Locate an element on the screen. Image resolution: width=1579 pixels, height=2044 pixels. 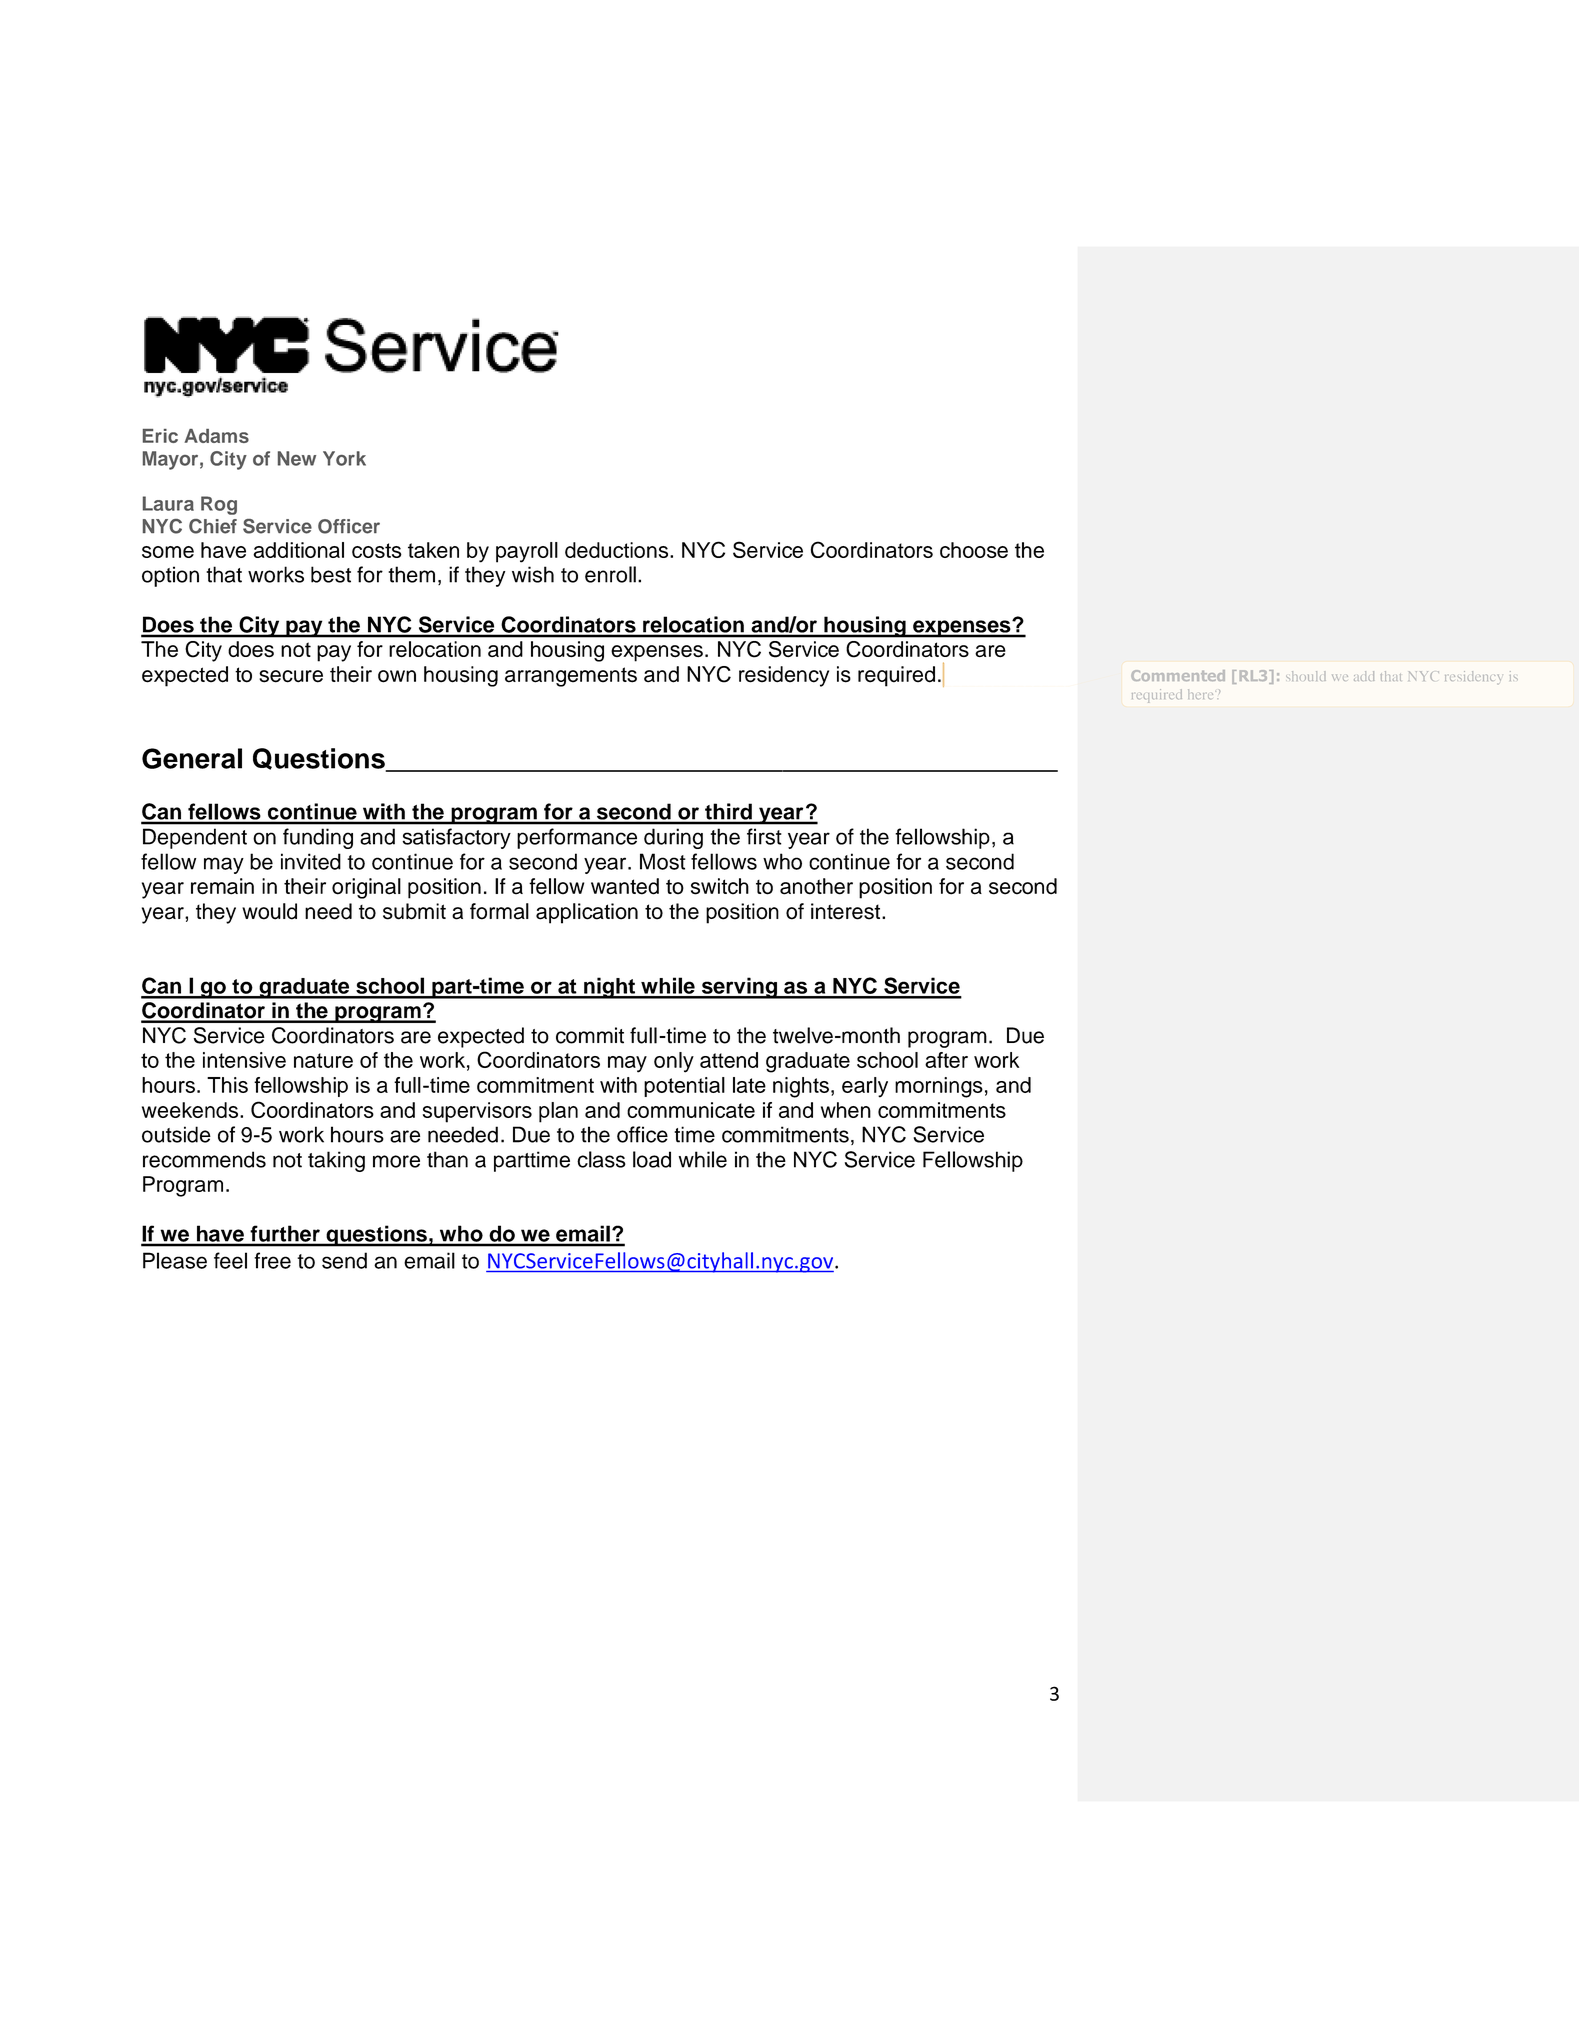
deductions is located at coordinates (618, 550).
